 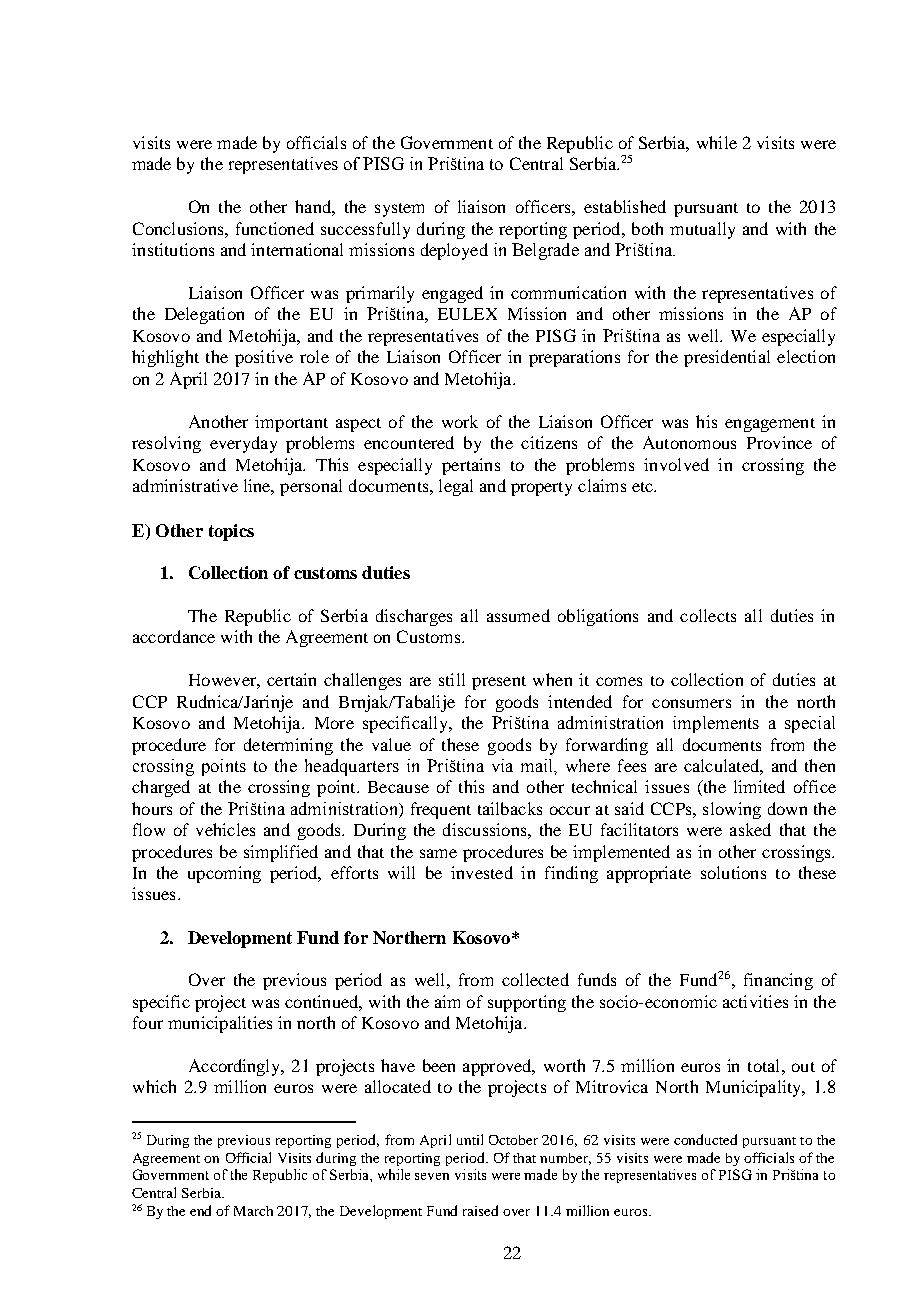 I want to click on March, so click(x=253, y=1211).
